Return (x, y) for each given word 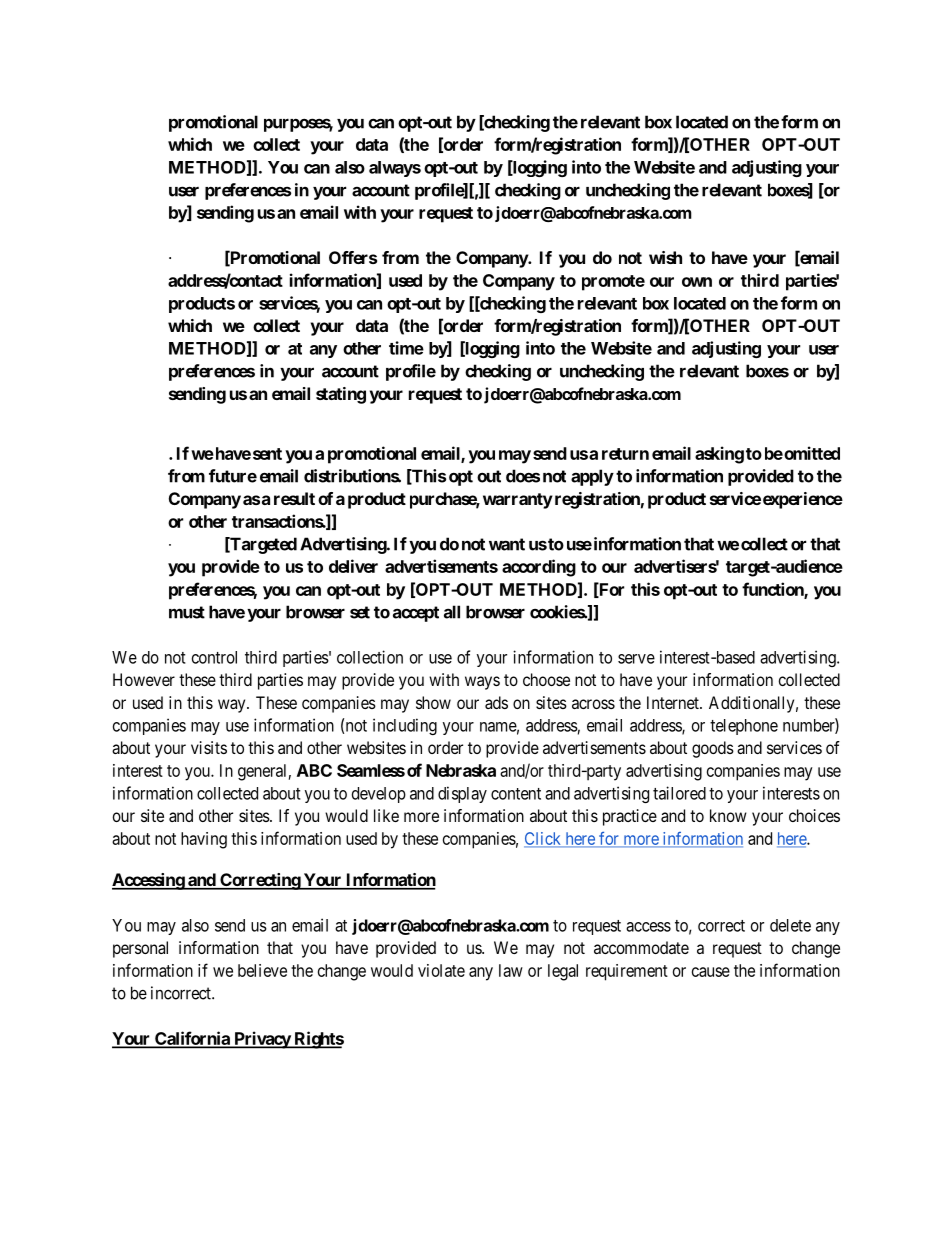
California (192, 1039)
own (697, 282)
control (214, 657)
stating (341, 395)
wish (665, 257)
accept (416, 614)
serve (636, 659)
